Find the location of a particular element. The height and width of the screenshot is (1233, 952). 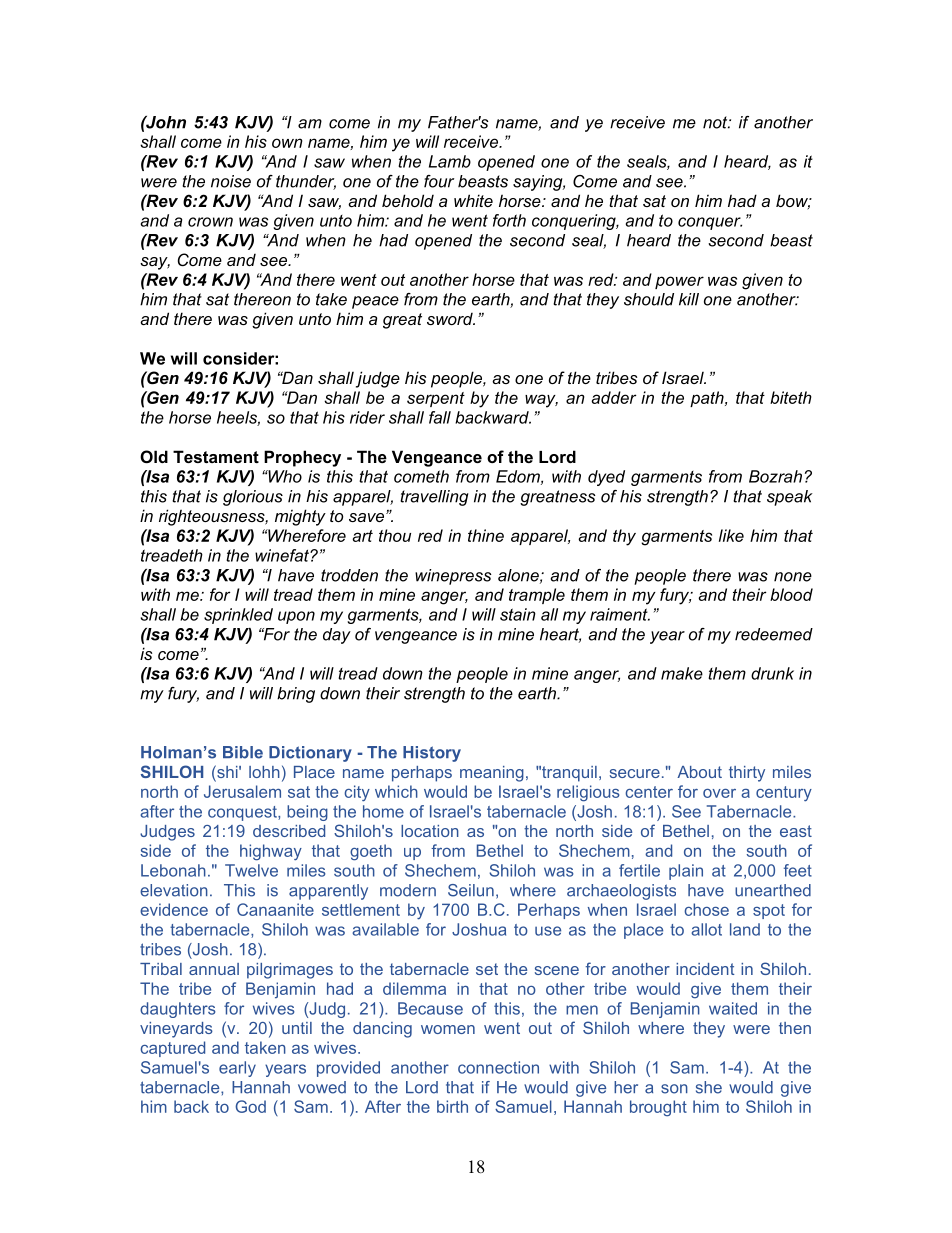

stain is located at coordinates (518, 614).
